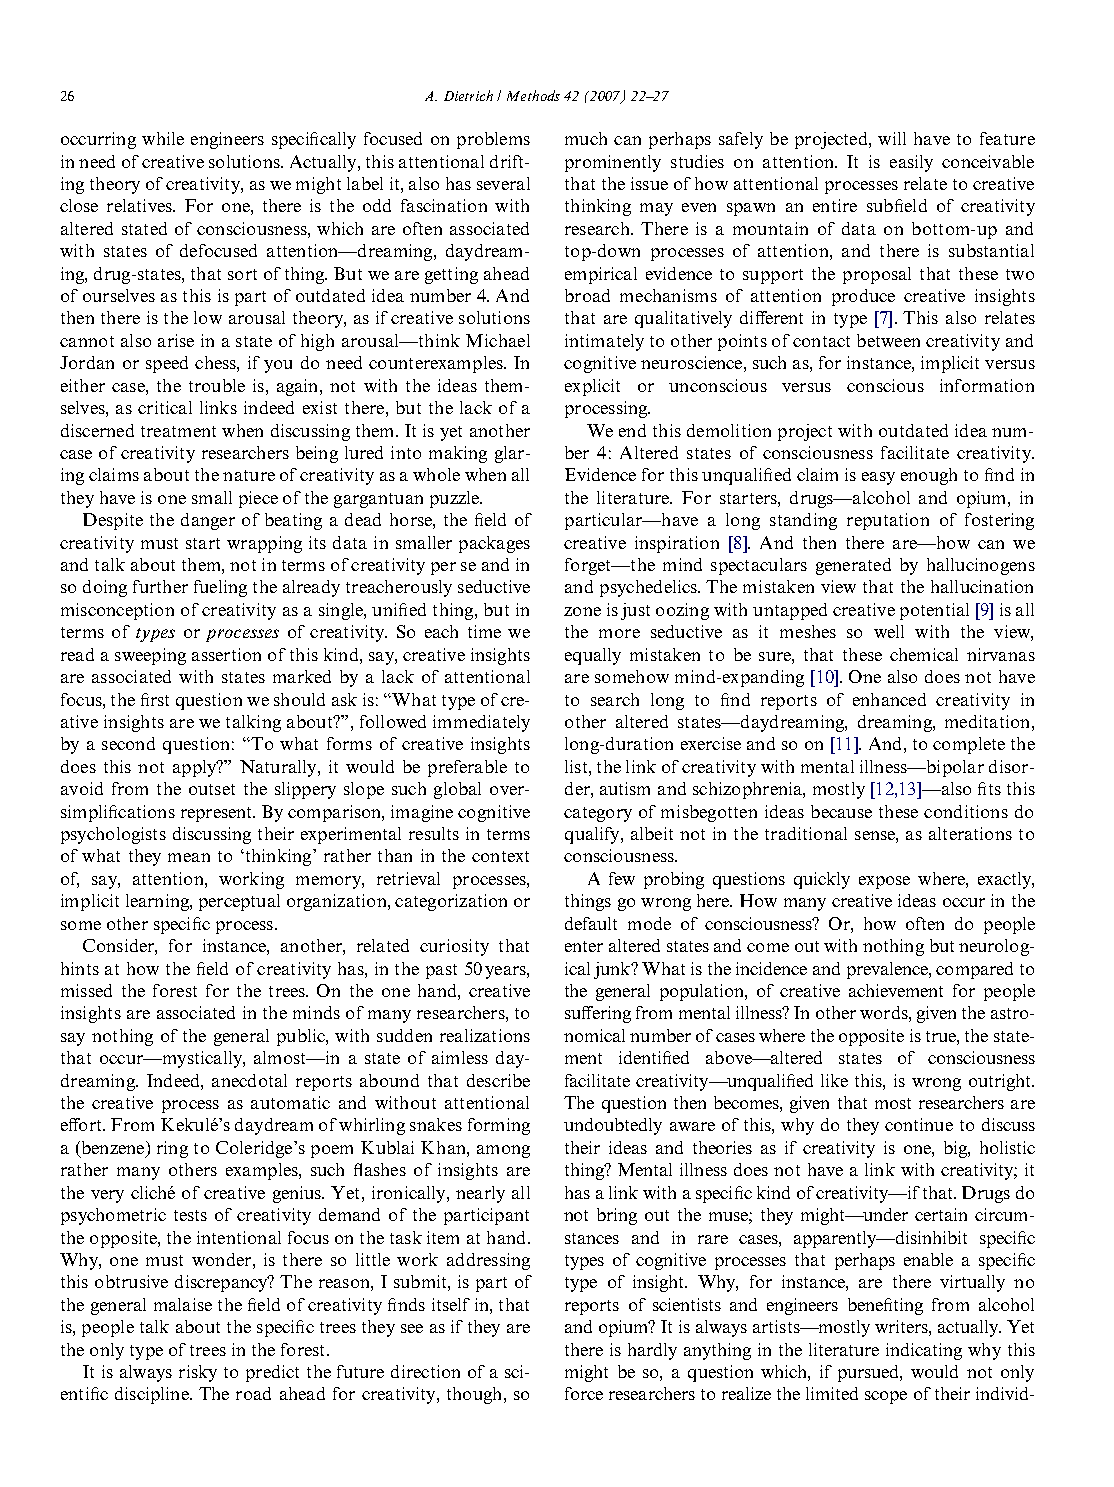 The height and width of the image is (1487, 1114). I want to click on will, so click(892, 138).
